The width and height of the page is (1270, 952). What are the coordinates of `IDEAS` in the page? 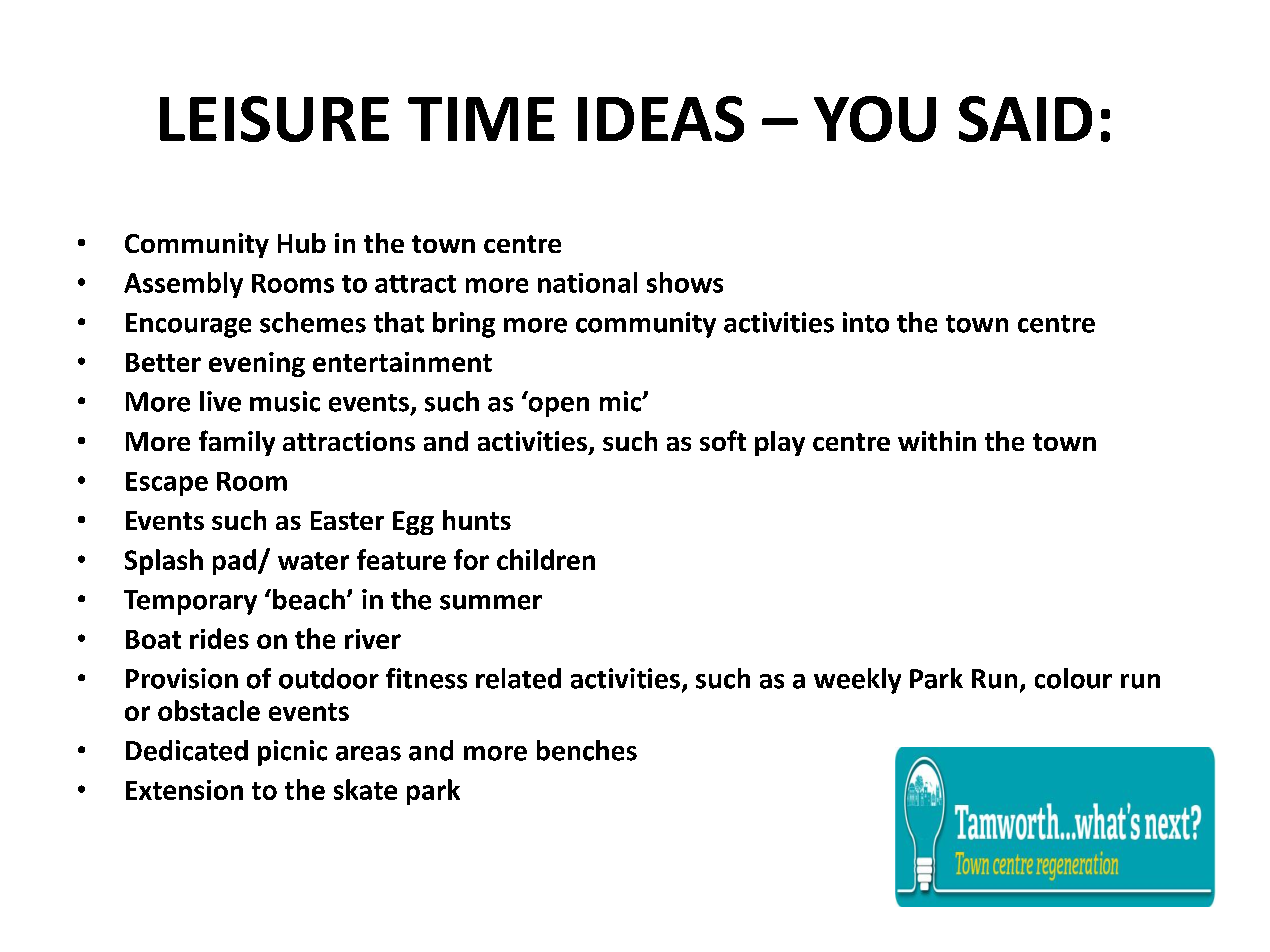 It's located at (661, 119).
